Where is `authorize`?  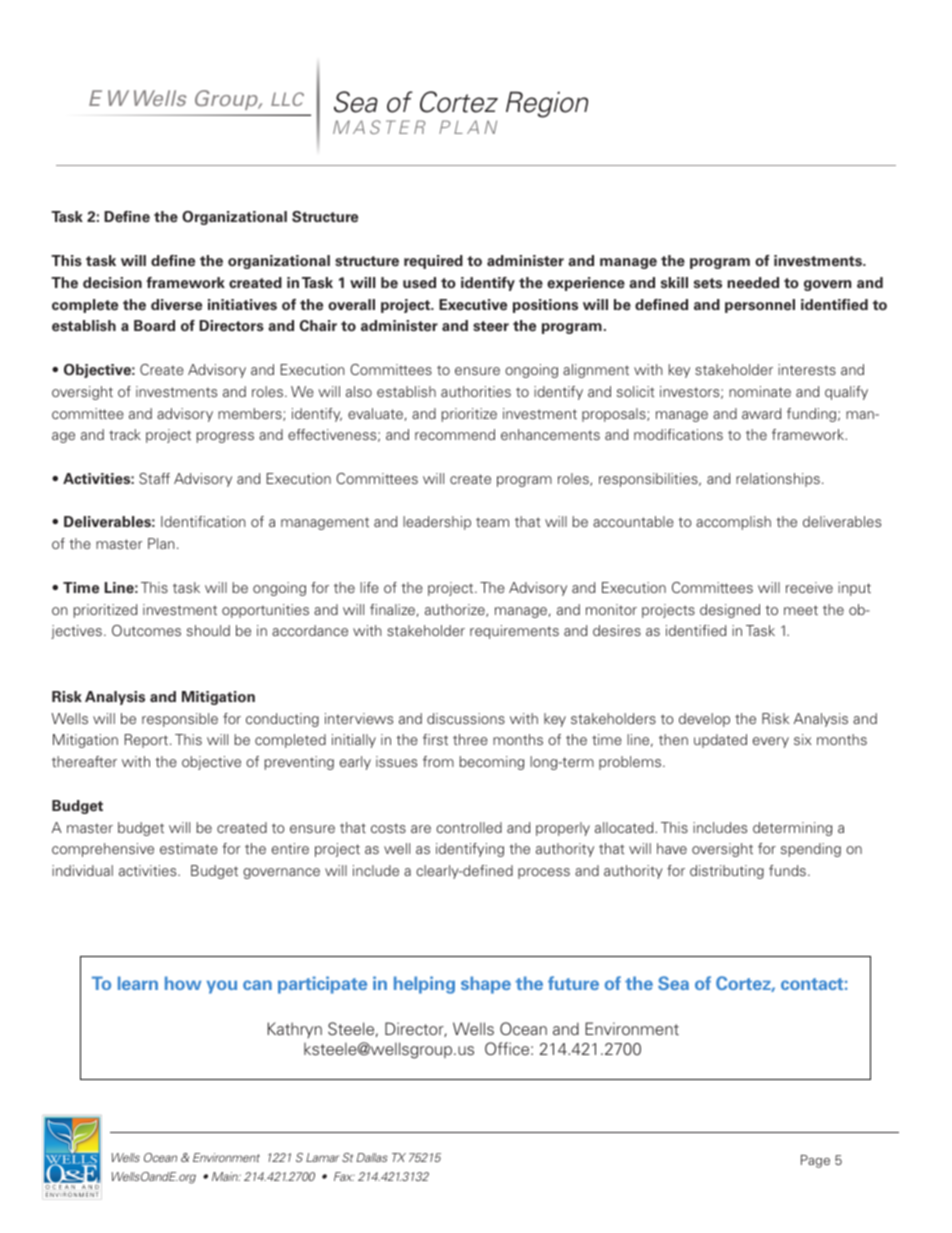
authorize is located at coordinates (456, 610).
